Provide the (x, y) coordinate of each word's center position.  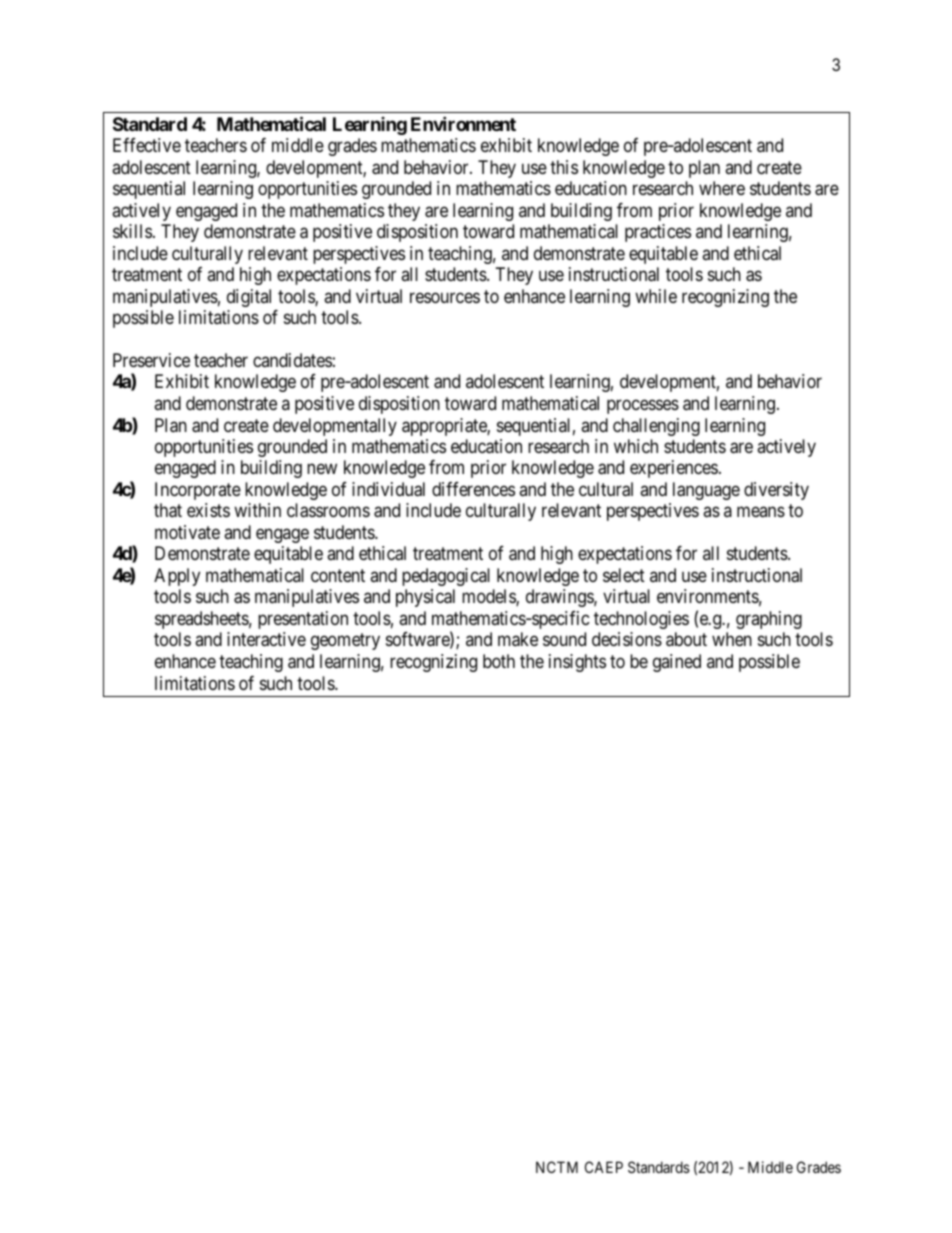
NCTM (557, 1167)
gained (677, 663)
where (722, 188)
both (499, 661)
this (564, 167)
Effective (147, 145)
